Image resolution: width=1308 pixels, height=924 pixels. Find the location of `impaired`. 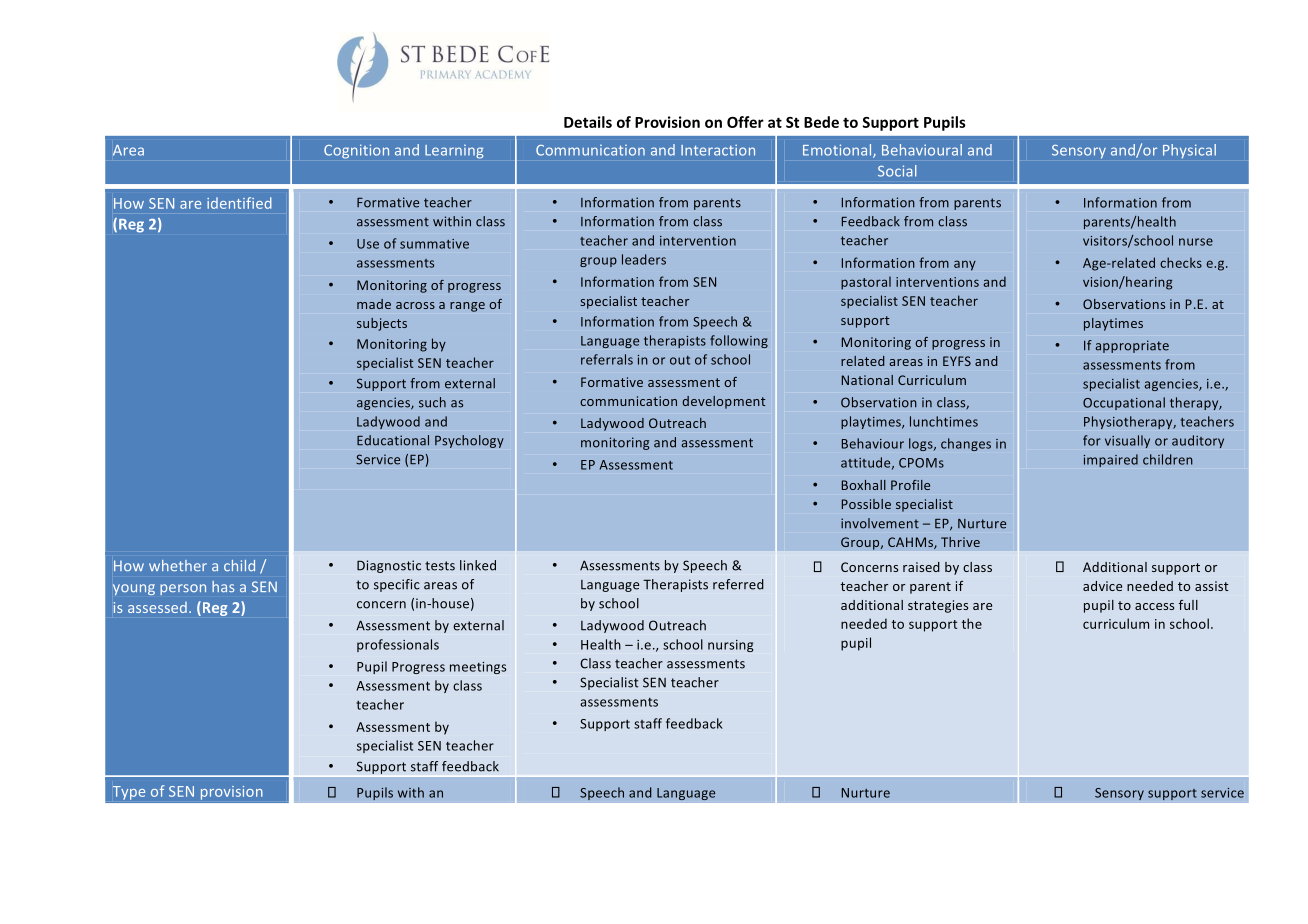

impaired is located at coordinates (1111, 460).
